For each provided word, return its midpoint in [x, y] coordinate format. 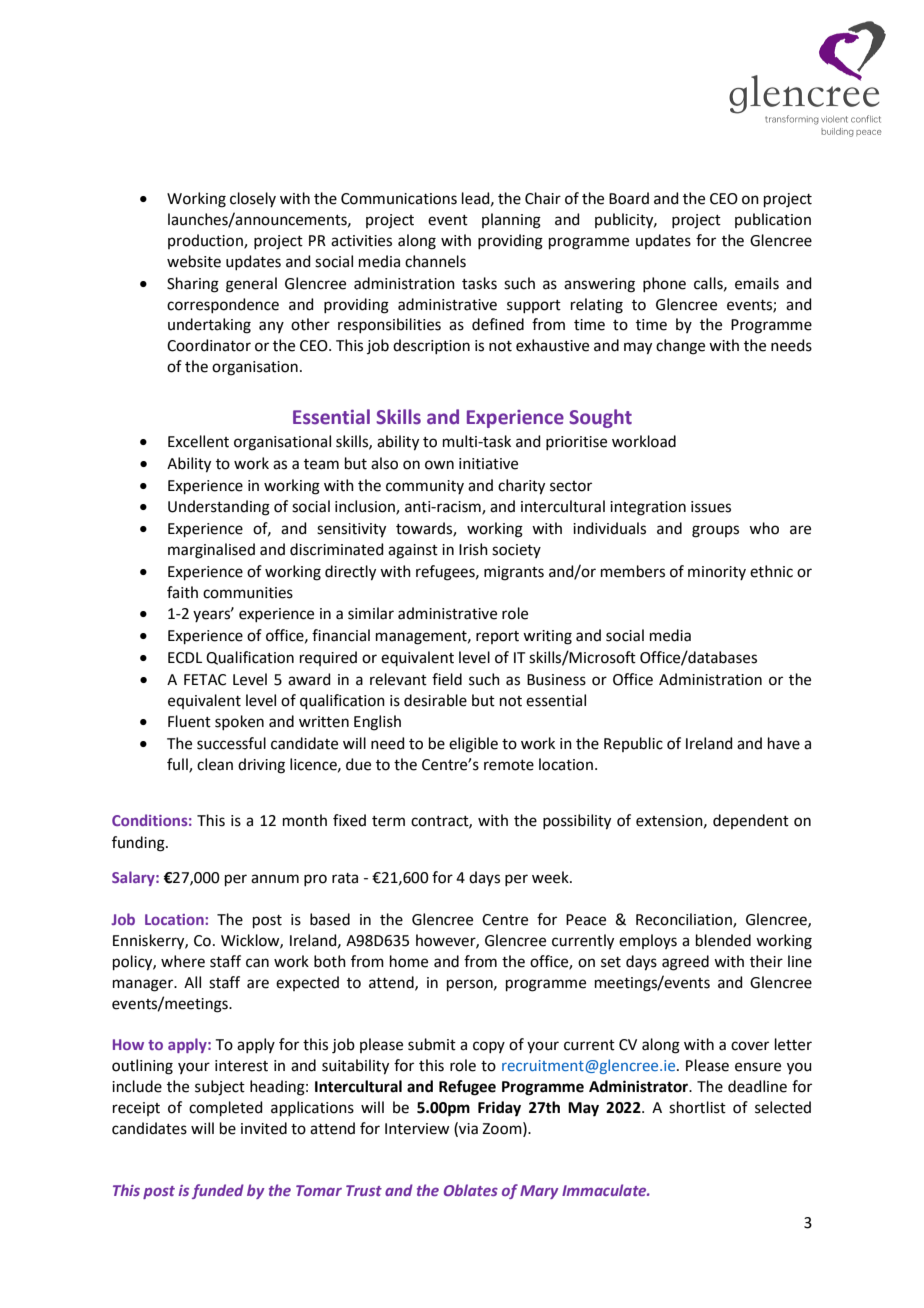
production [206, 241]
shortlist [697, 1107]
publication [773, 220]
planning [511, 221]
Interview [417, 1129]
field [447, 679]
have [784, 743]
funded [218, 1191]
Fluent [189, 721]
